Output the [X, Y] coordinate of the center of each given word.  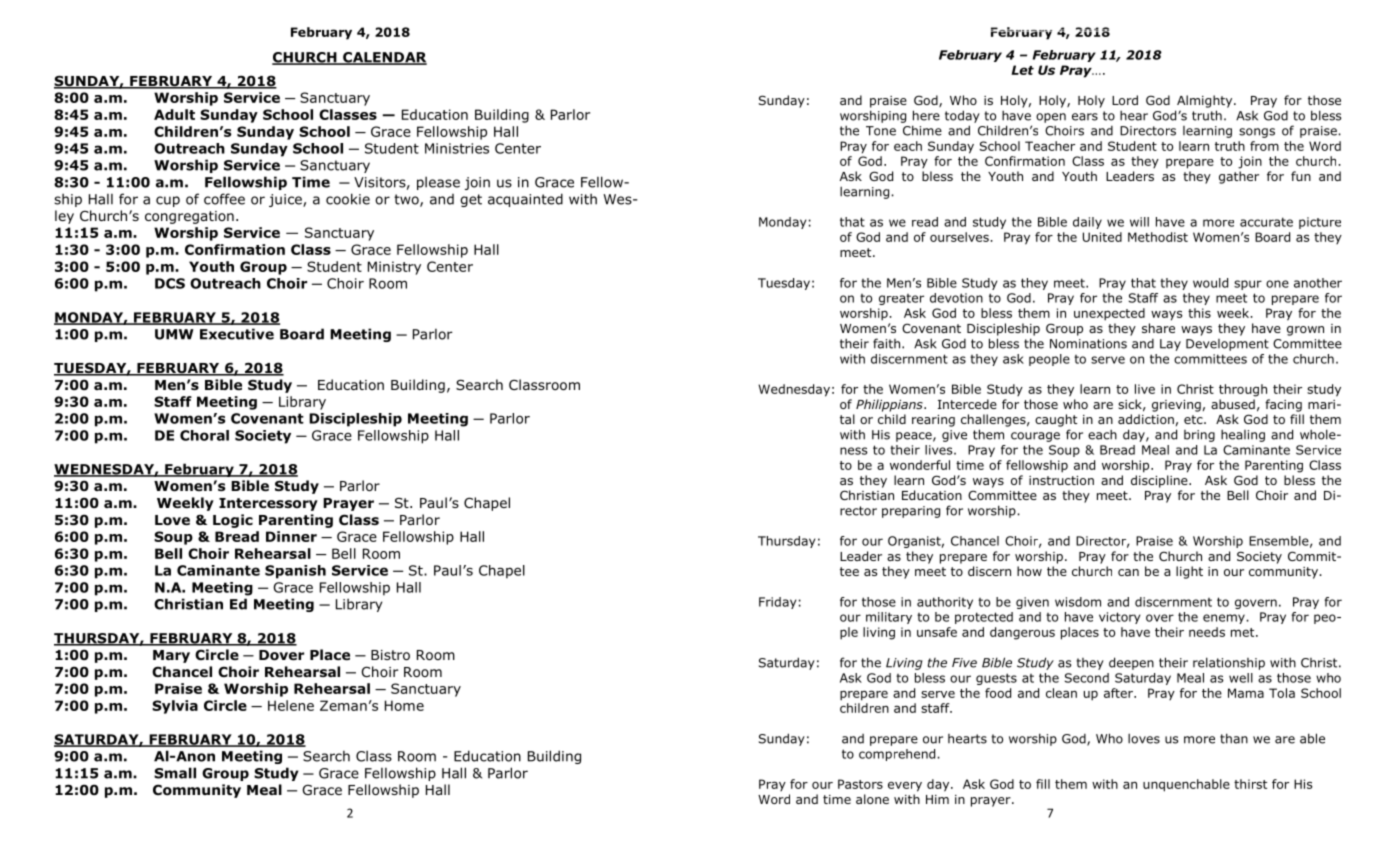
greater [901, 299]
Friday [777, 603]
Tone [881, 131]
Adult [174, 114]
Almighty [1206, 101]
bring [1199, 436]
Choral [204, 435]
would [1210, 283]
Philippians [890, 405]
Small [175, 773]
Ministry [394, 268]
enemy [1225, 619]
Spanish [295, 572]
